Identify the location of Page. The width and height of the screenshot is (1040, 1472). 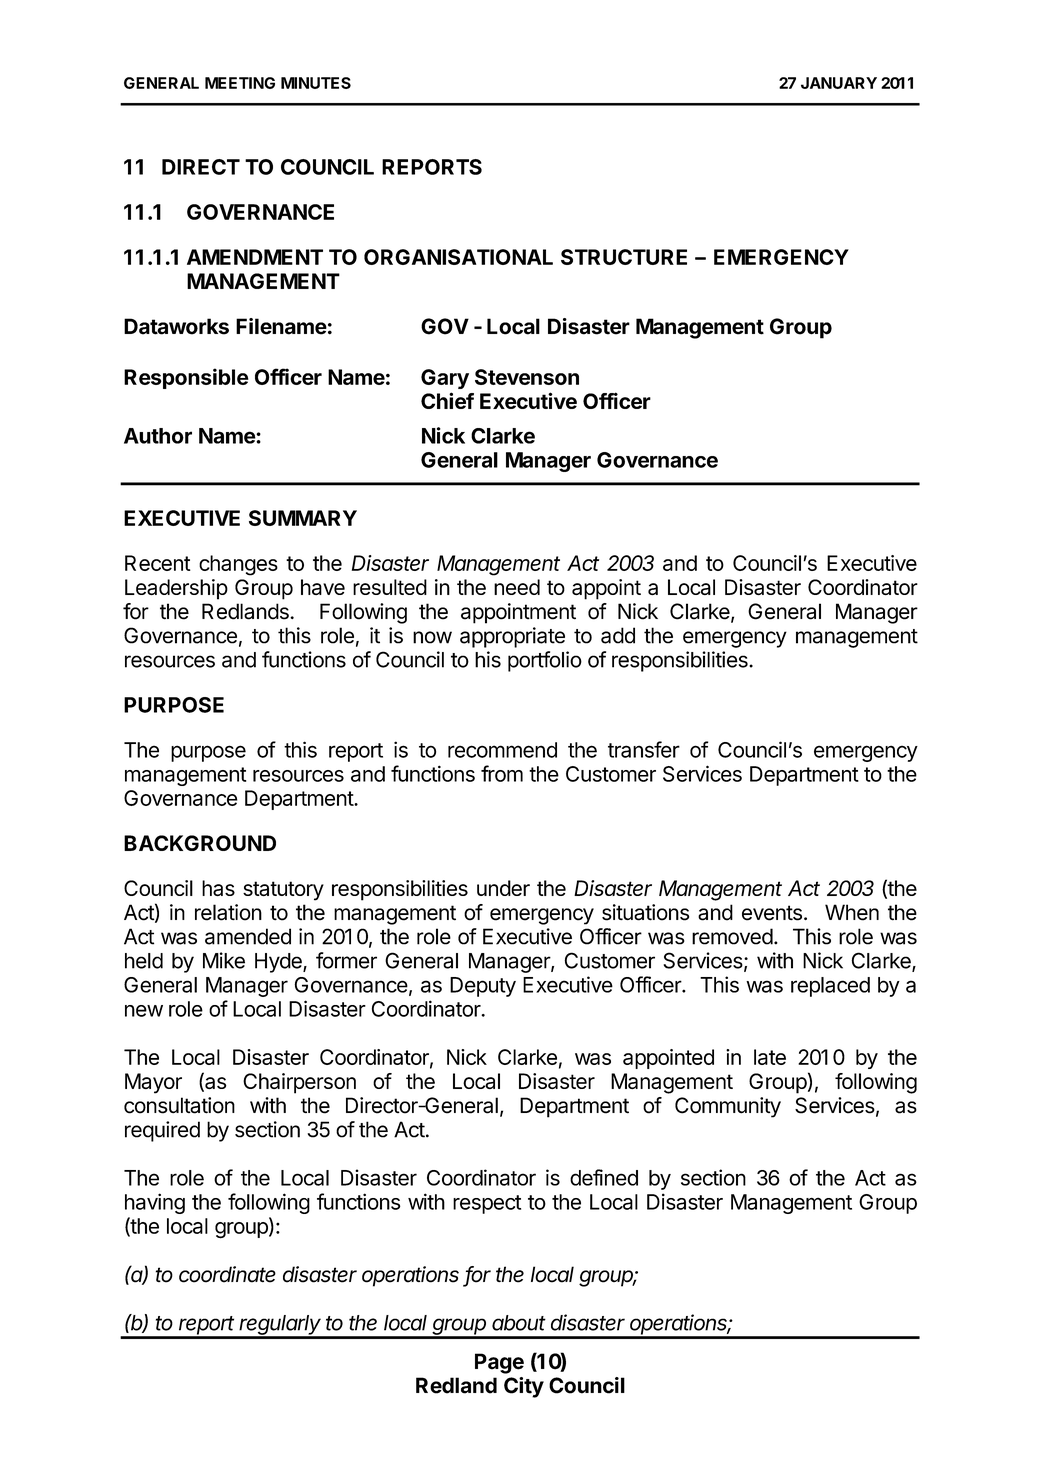
(499, 1363).
